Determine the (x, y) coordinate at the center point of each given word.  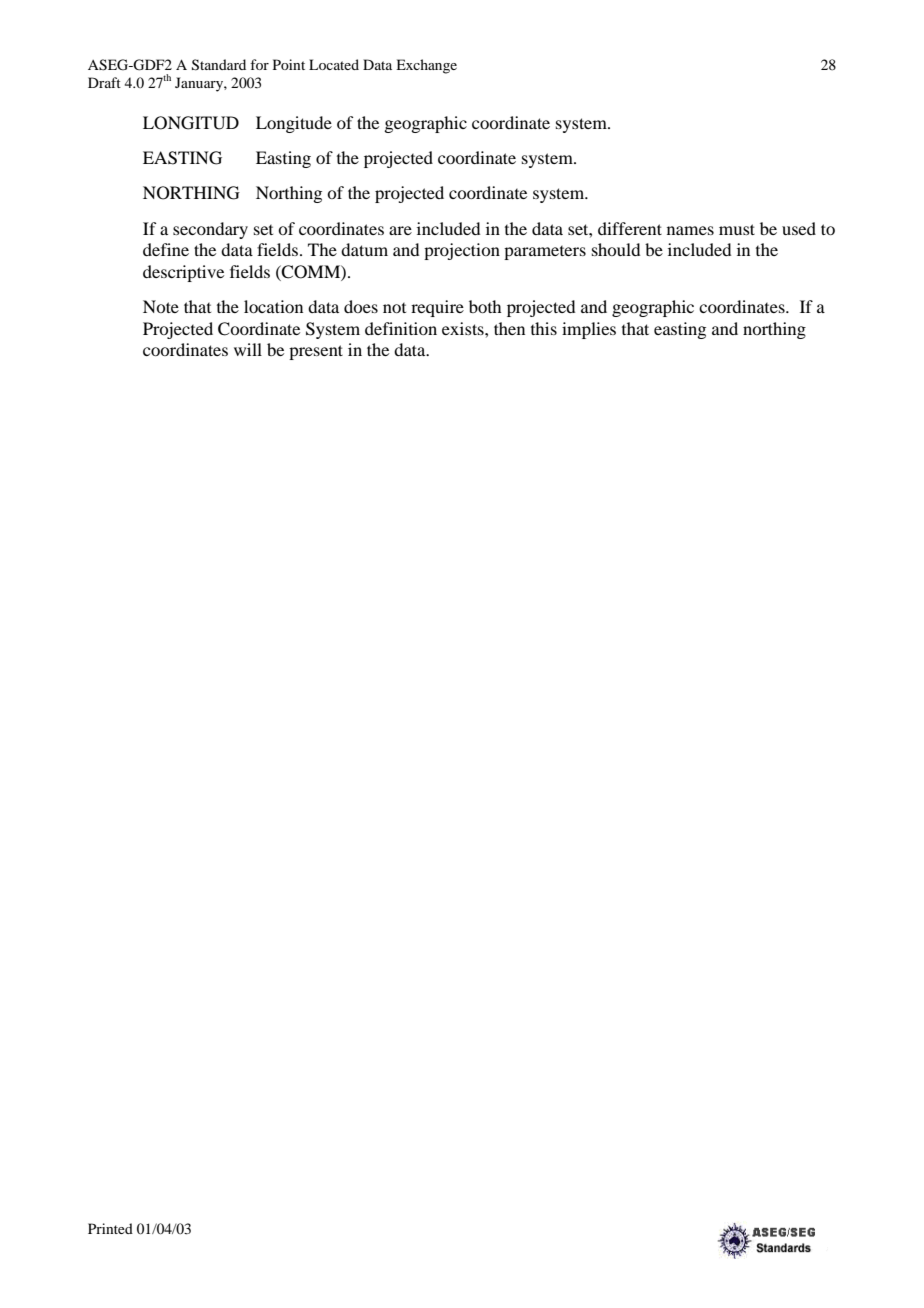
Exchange (426, 66)
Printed (110, 1228)
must (737, 229)
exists (464, 328)
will (248, 349)
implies (589, 330)
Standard (219, 65)
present (316, 352)
